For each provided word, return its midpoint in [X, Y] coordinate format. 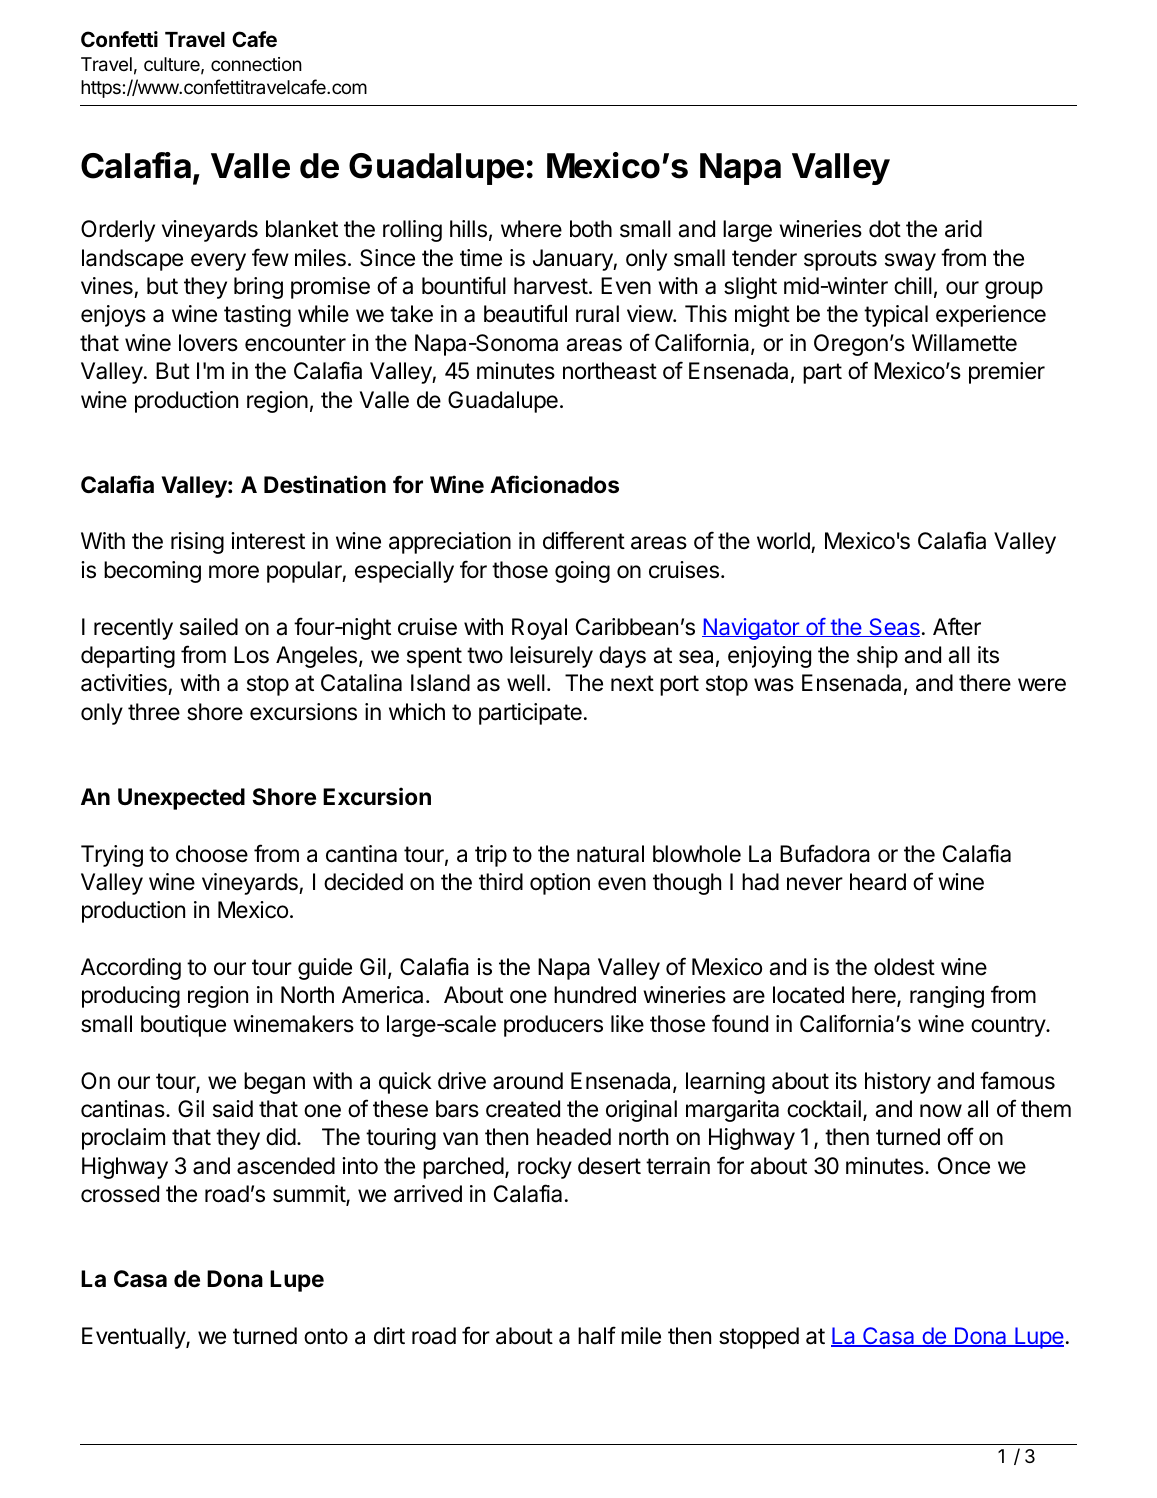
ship [877, 657]
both [591, 229]
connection [256, 64]
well [526, 683]
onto [326, 1336]
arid [963, 229]
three [154, 712]
